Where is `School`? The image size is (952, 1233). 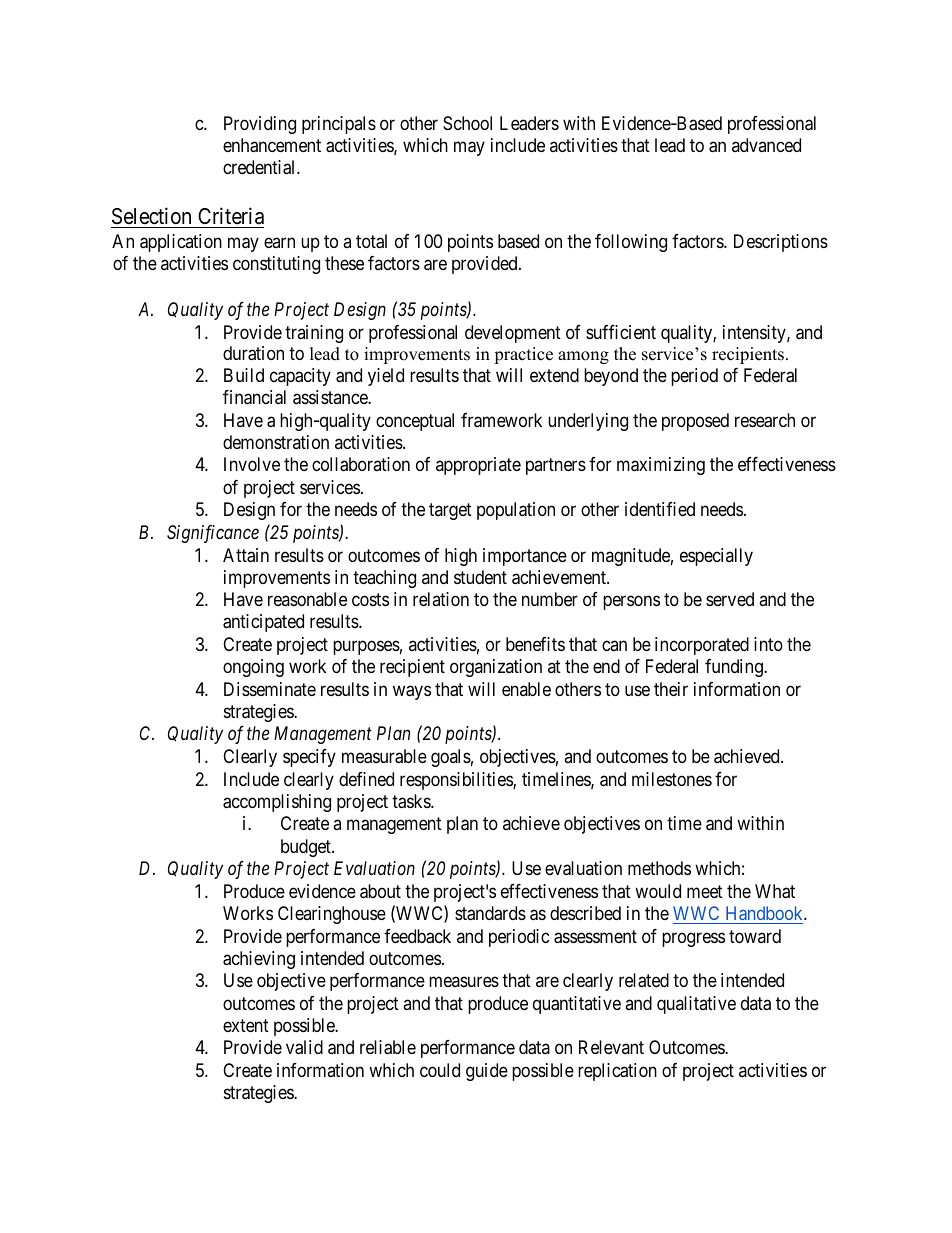
School is located at coordinates (467, 123).
